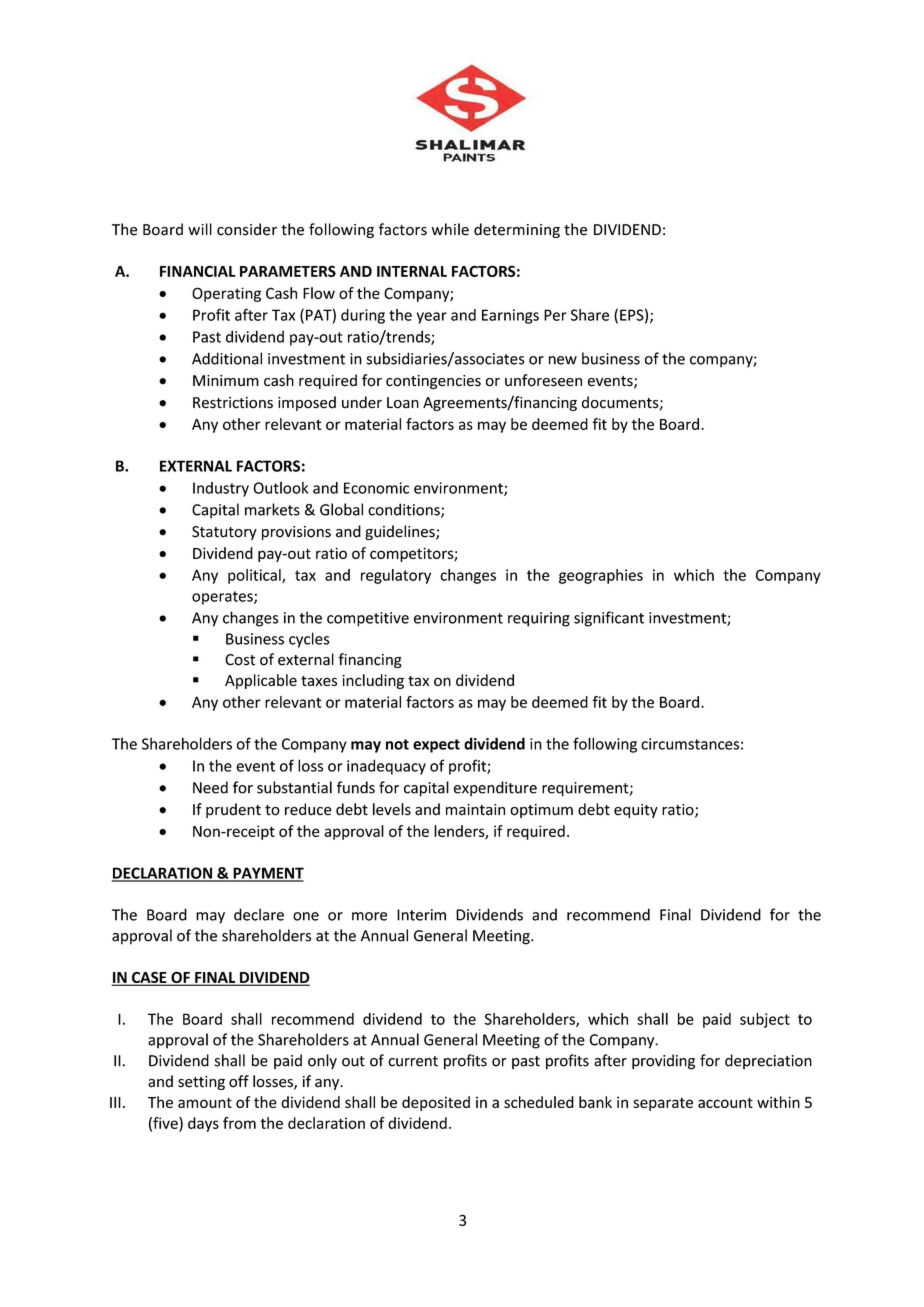 The image size is (924, 1307). I want to click on equity, so click(636, 811).
